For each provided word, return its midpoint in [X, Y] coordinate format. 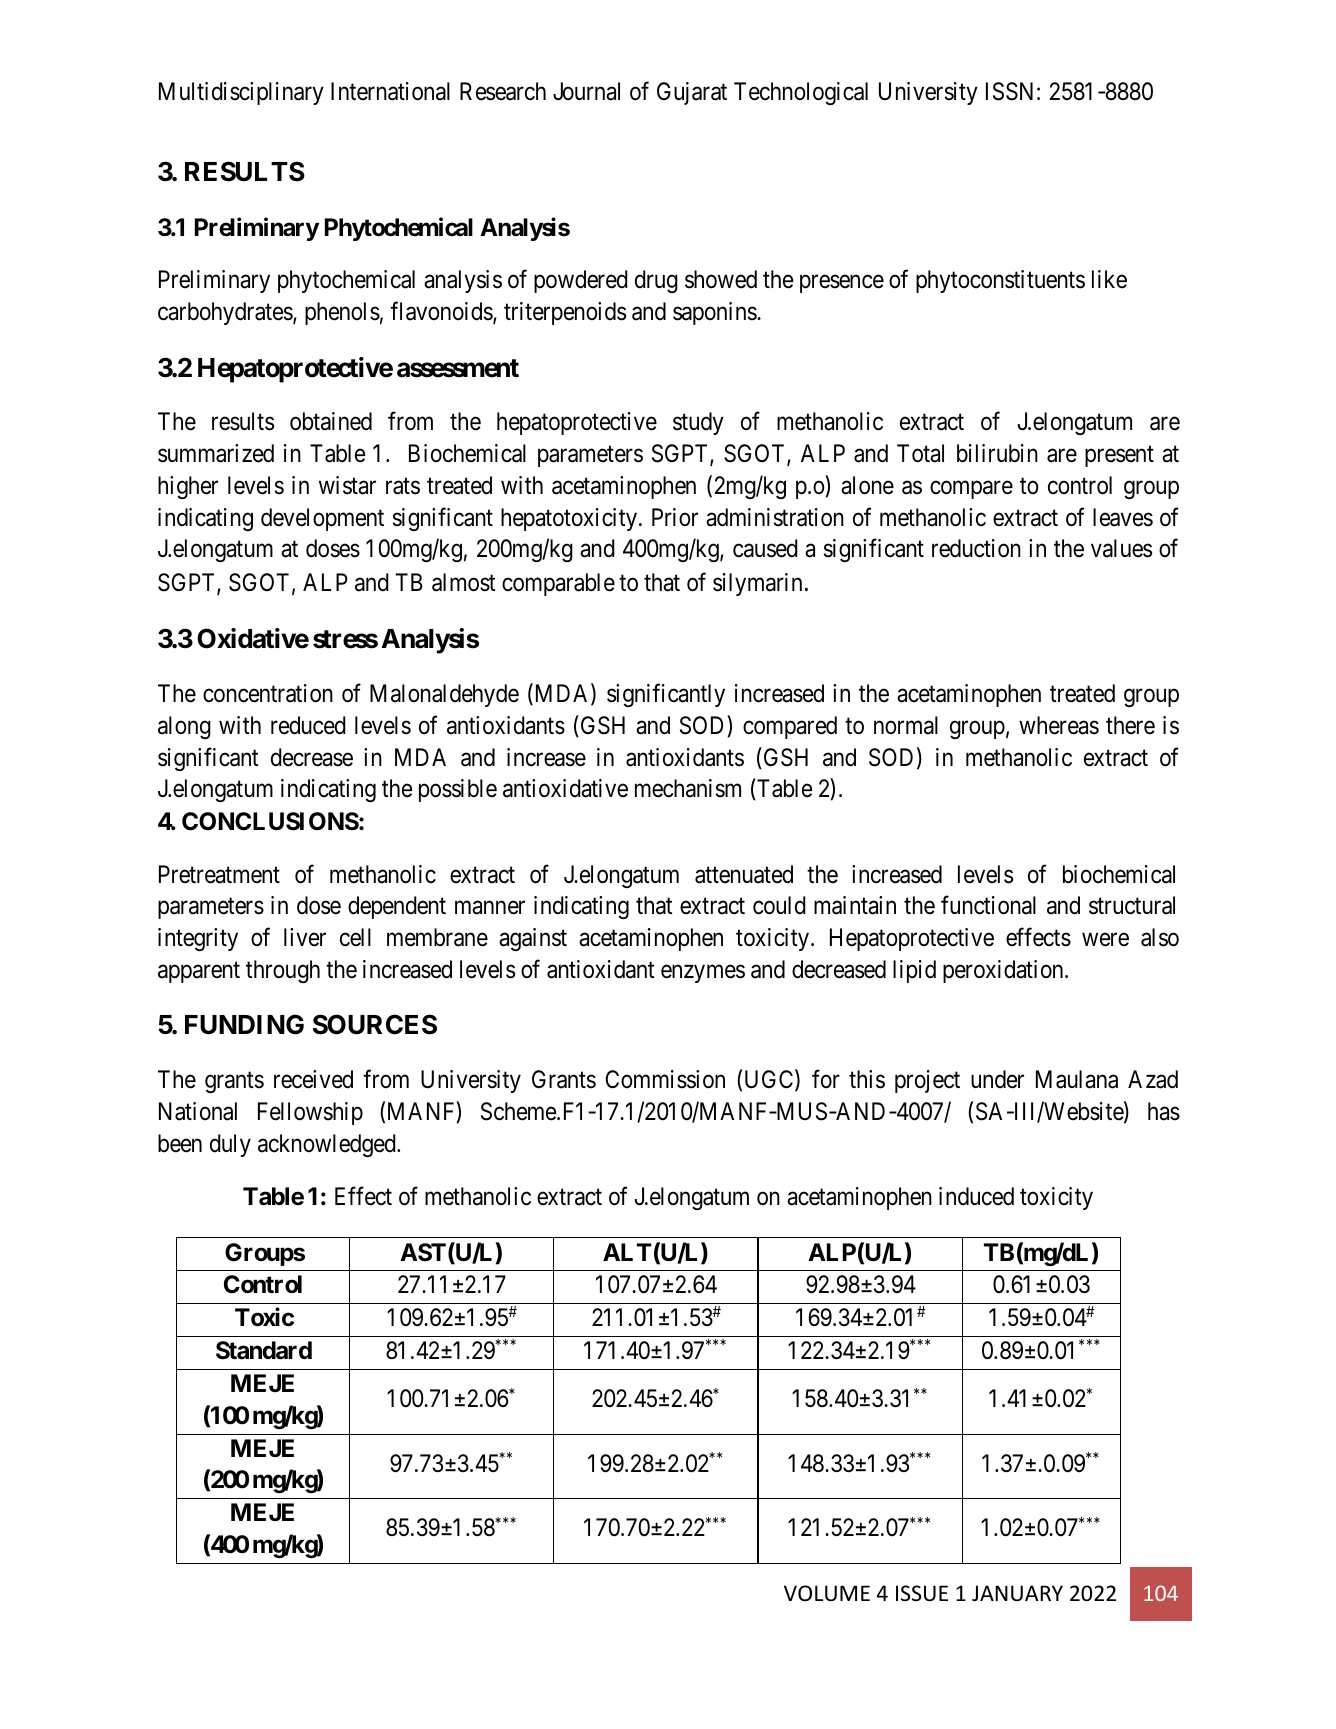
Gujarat [692, 93]
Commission [665, 1079]
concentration [268, 693]
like [1109, 279]
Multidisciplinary [241, 93]
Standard [264, 1350]
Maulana [1077, 1079]
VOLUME [827, 1593]
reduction [976, 548]
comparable [558, 584]
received [313, 1079]
